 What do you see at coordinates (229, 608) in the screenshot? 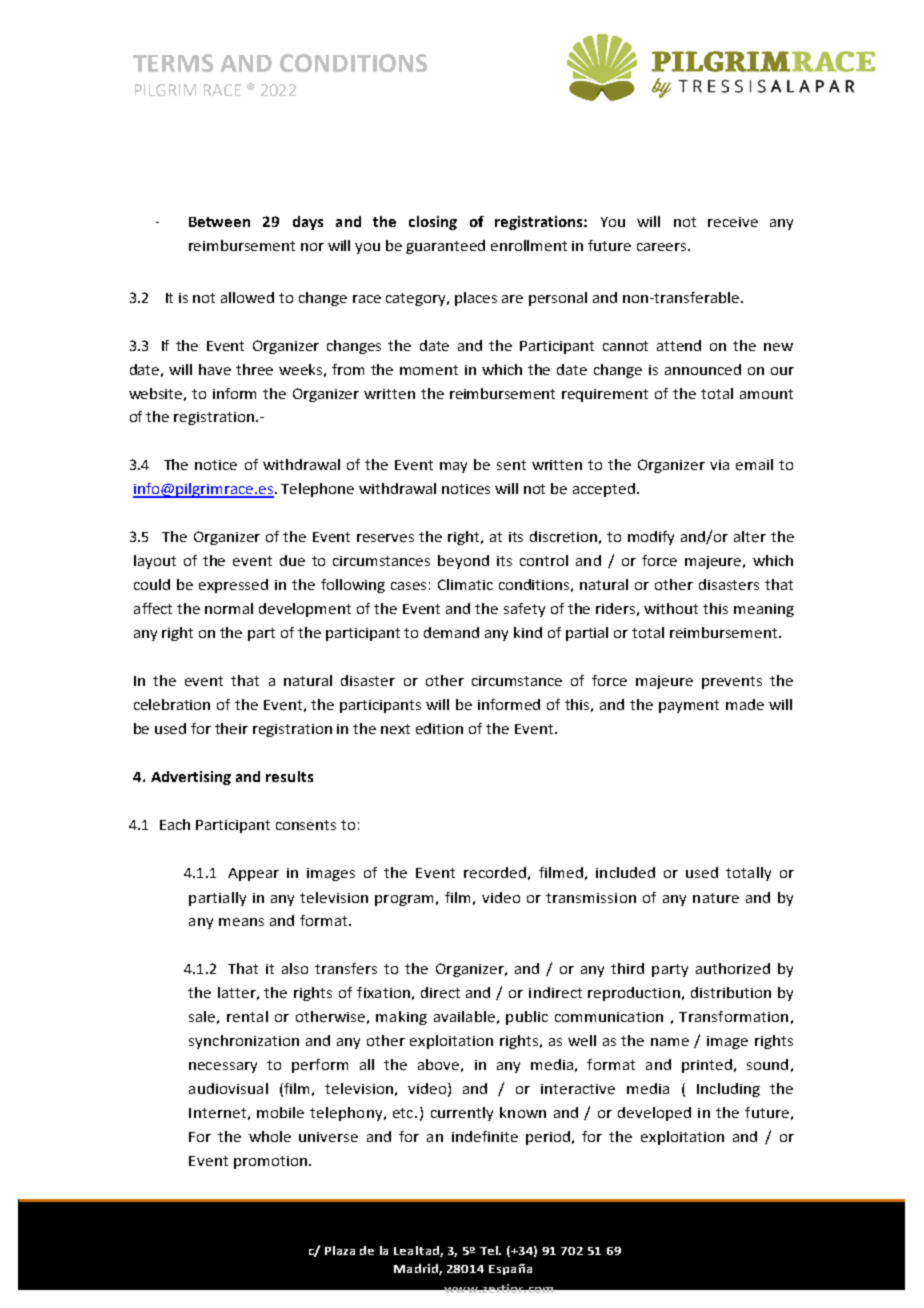
I see `normal` at bounding box center [229, 608].
